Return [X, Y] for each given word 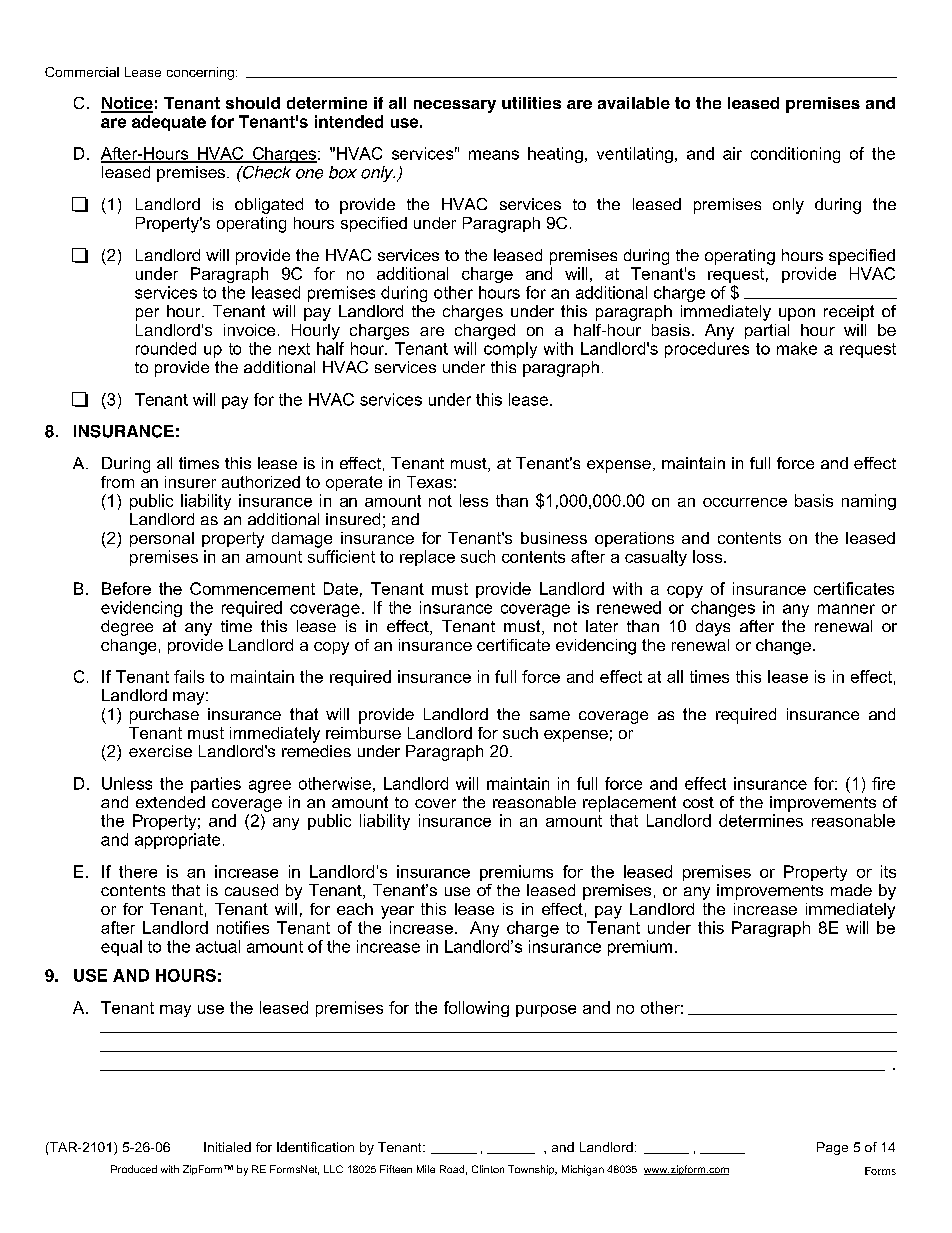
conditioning [795, 155]
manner [846, 609]
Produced [134, 1169]
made [851, 890]
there [138, 871]
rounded [166, 348]
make [797, 348]
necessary [455, 106]
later [602, 626]
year [397, 912]
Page [832, 1148]
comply [510, 350]
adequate [169, 123]
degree [127, 628]
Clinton [488, 1169]
